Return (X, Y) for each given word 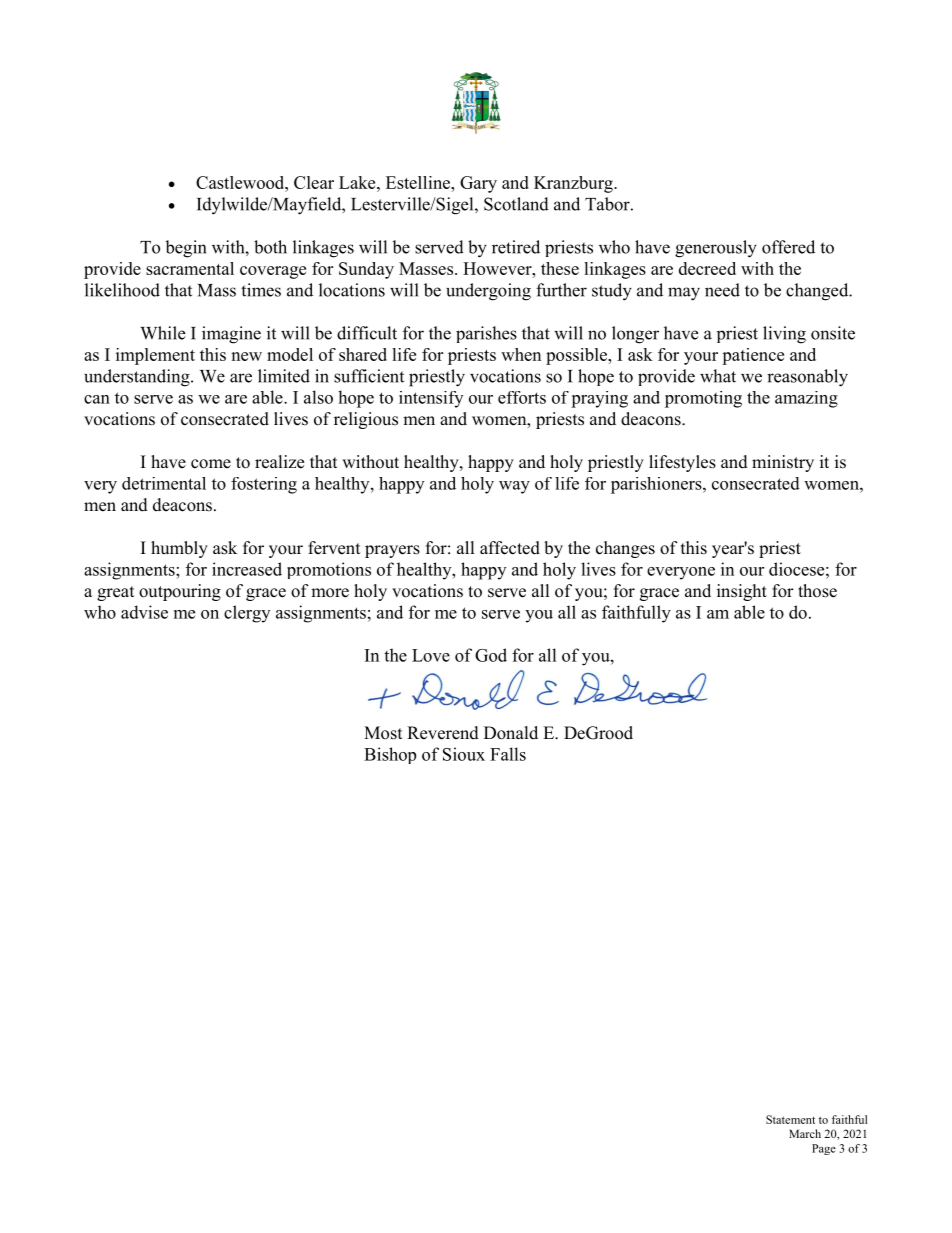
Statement (790, 1119)
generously (716, 249)
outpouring (180, 592)
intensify (431, 399)
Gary (478, 184)
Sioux (464, 754)
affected (510, 548)
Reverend (443, 733)
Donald (511, 733)
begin (185, 249)
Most (383, 733)
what (718, 376)
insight (742, 592)
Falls (508, 754)
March (805, 1133)
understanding (138, 378)
